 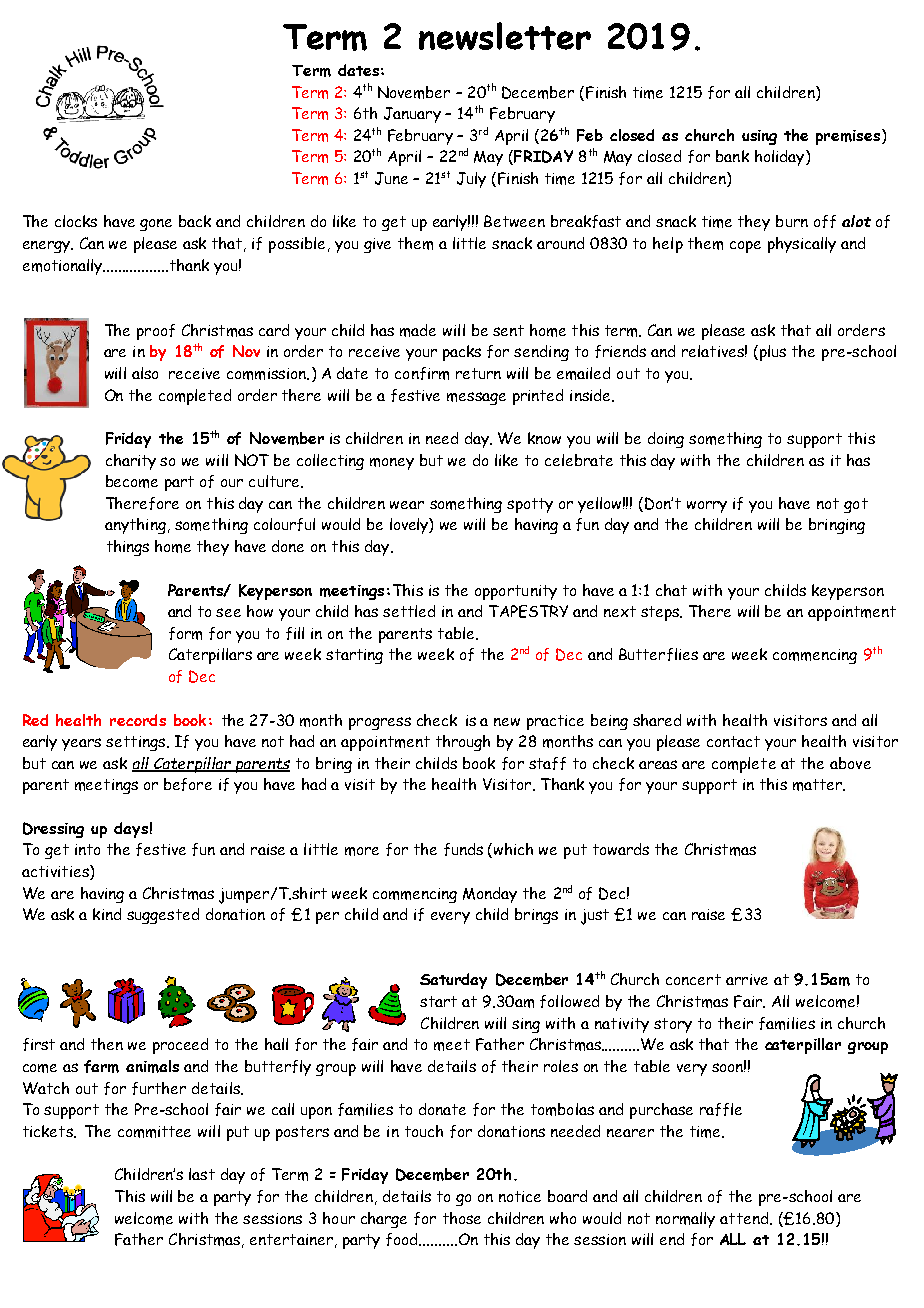 What do you see at coordinates (744, 1218) in the image?
I see `attend` at bounding box center [744, 1218].
